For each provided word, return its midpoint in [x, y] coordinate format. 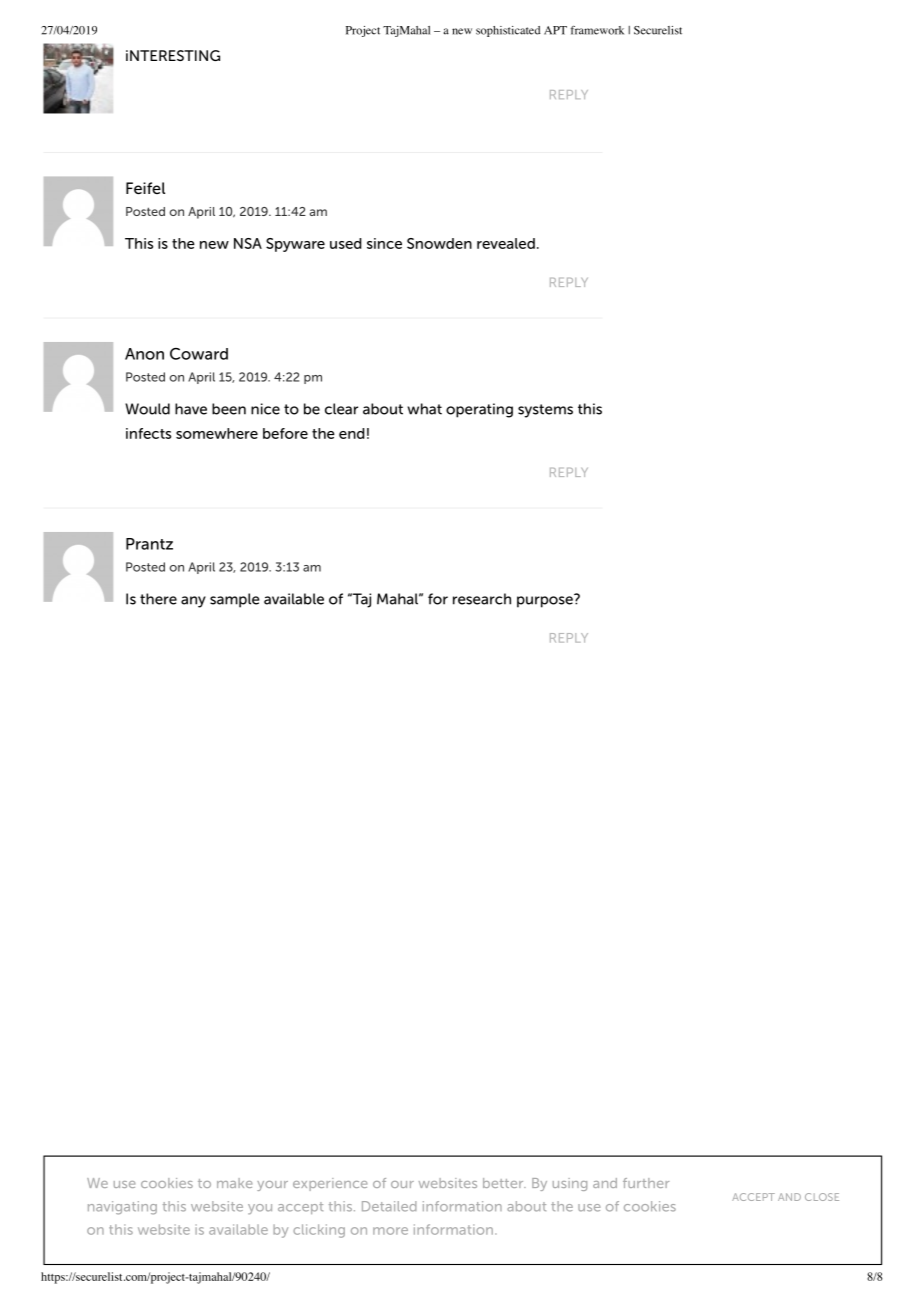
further [646, 1183]
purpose [546, 601]
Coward [199, 354]
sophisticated [508, 31]
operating [479, 410]
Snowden [439, 243]
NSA [248, 243]
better [504, 1183]
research [482, 599]
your [272, 1186]
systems [545, 411]
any [193, 602]
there [158, 599]
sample [234, 600]
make [234, 1183]
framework [597, 30]
